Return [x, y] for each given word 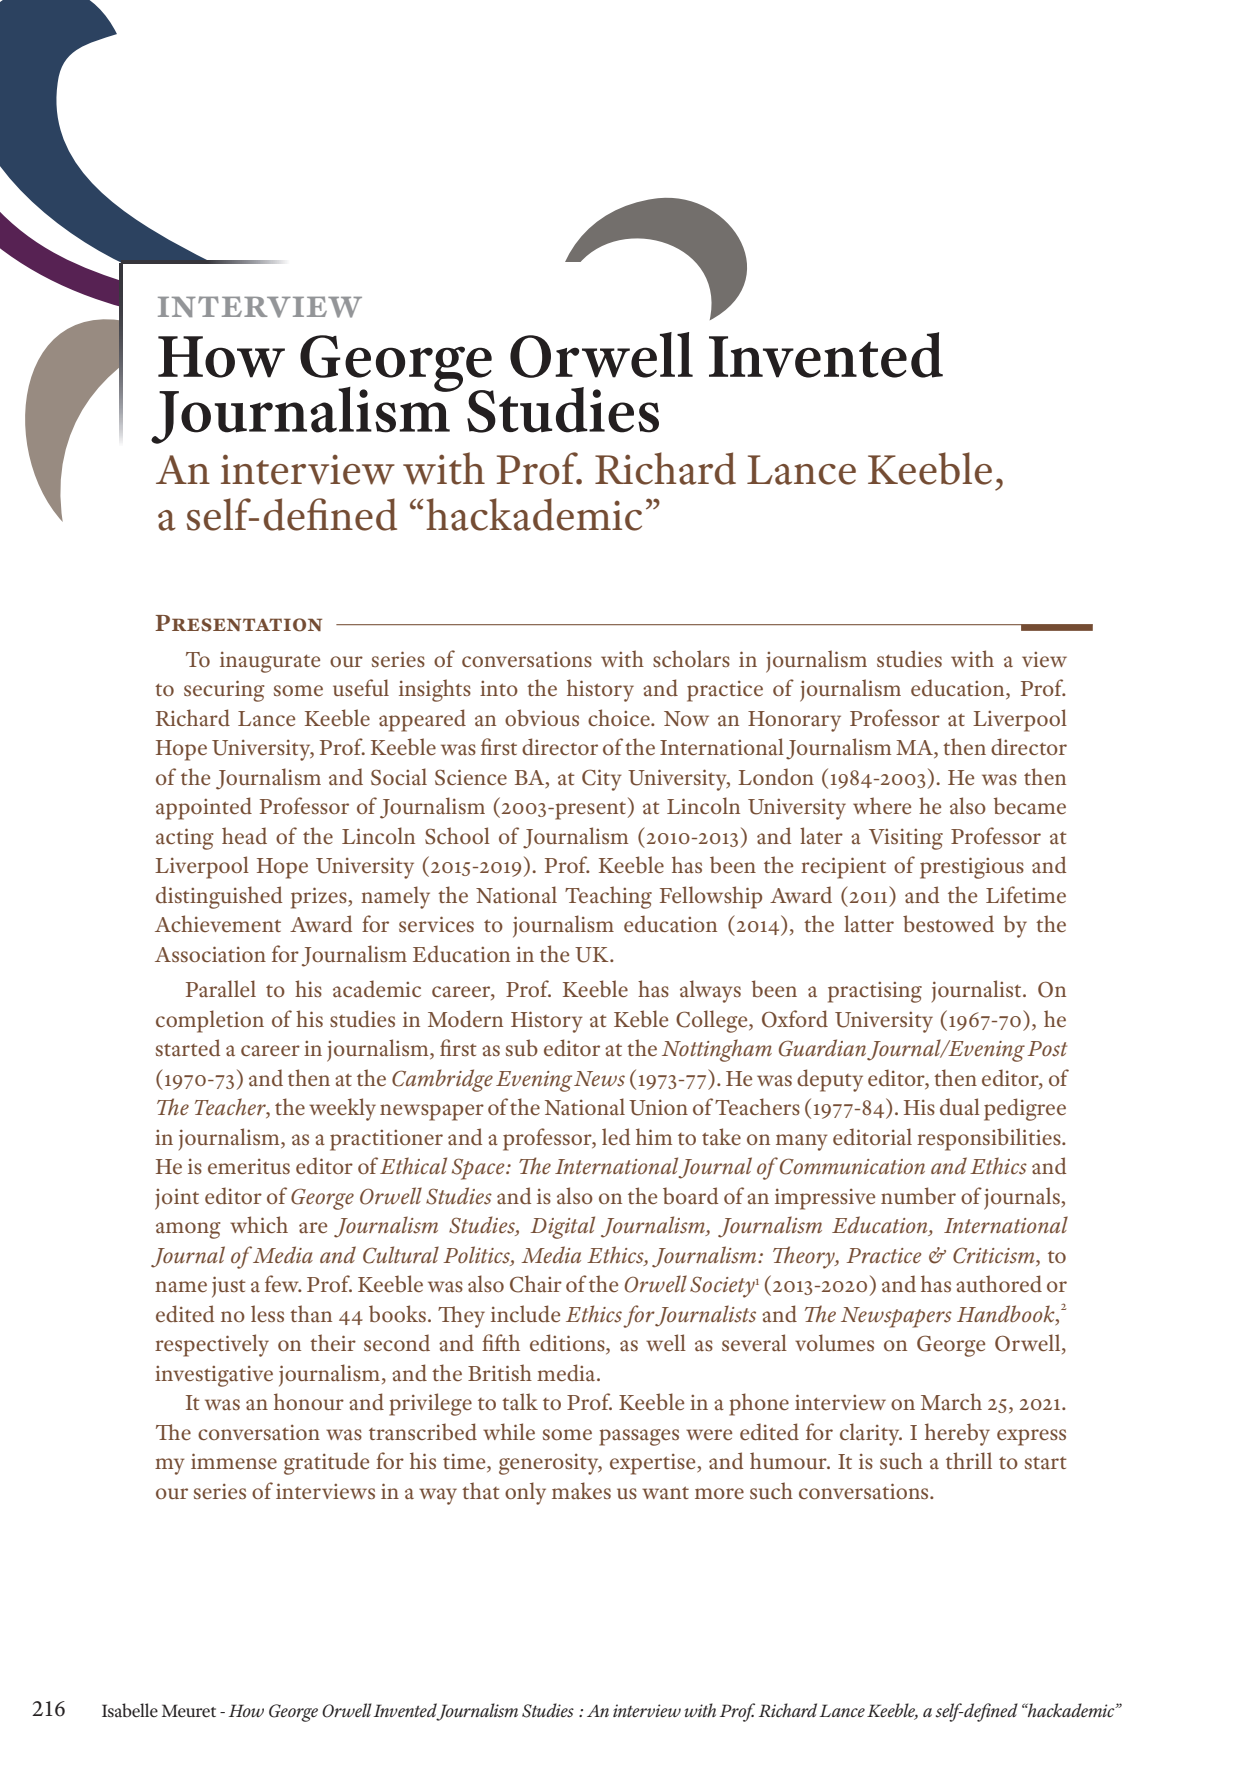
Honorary [794, 721]
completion [210, 1021]
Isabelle [130, 1710]
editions [568, 1344]
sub [522, 1047]
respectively [212, 1345]
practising [875, 992]
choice [620, 717]
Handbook [1007, 1315]
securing [224, 691]
